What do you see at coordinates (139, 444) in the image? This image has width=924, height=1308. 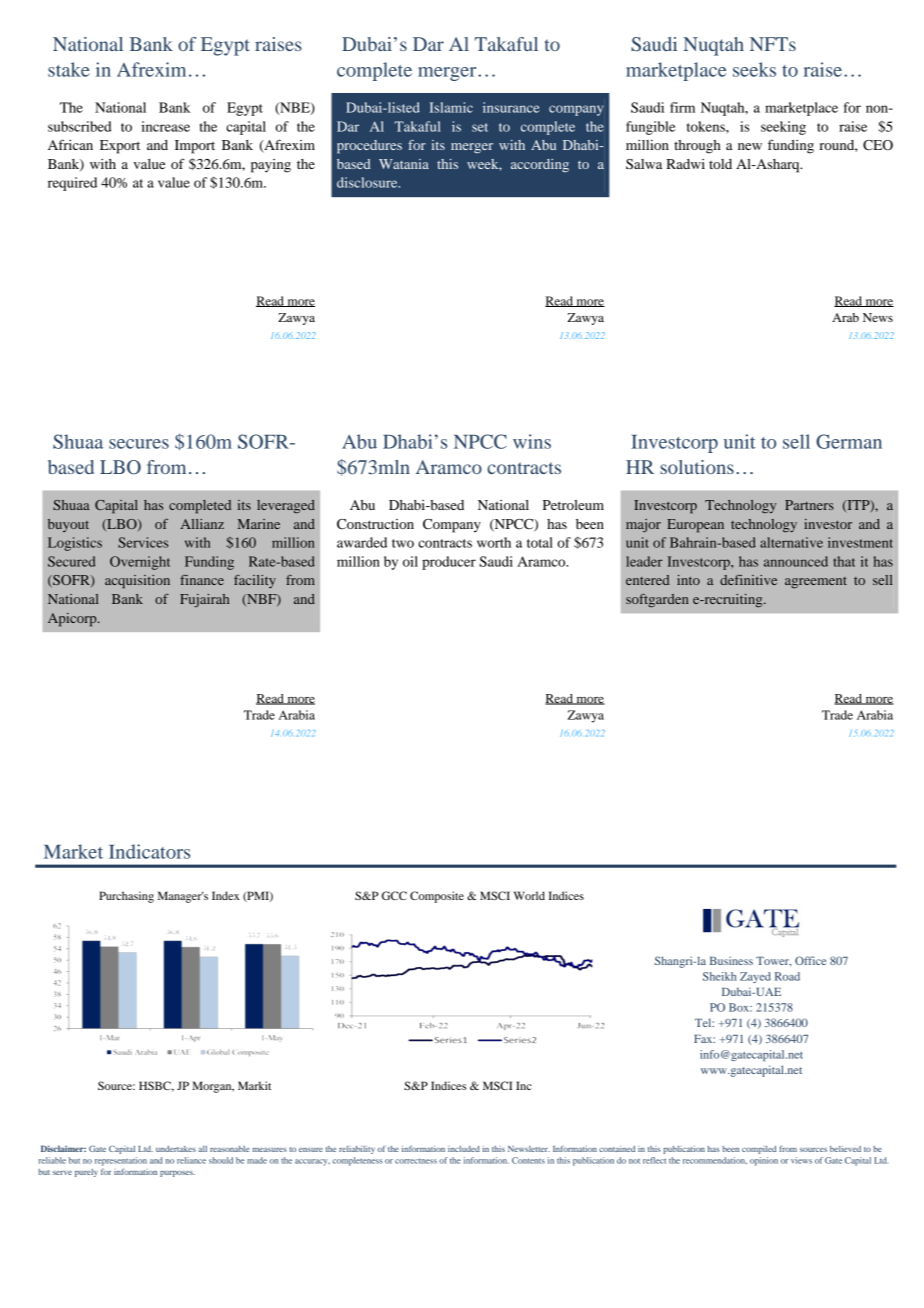 I see `secures` at bounding box center [139, 444].
